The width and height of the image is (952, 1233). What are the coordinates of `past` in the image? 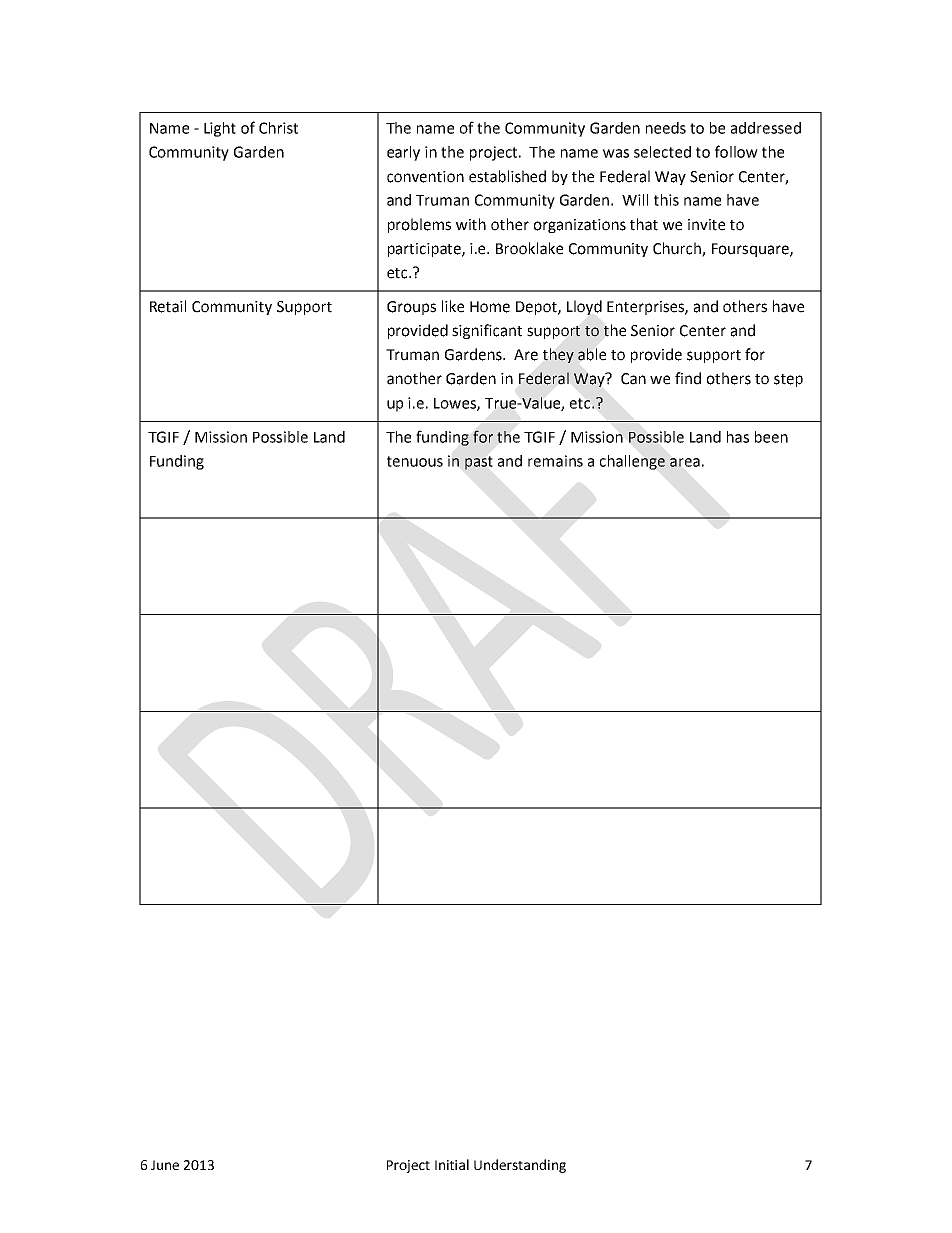 It's located at (478, 463).
